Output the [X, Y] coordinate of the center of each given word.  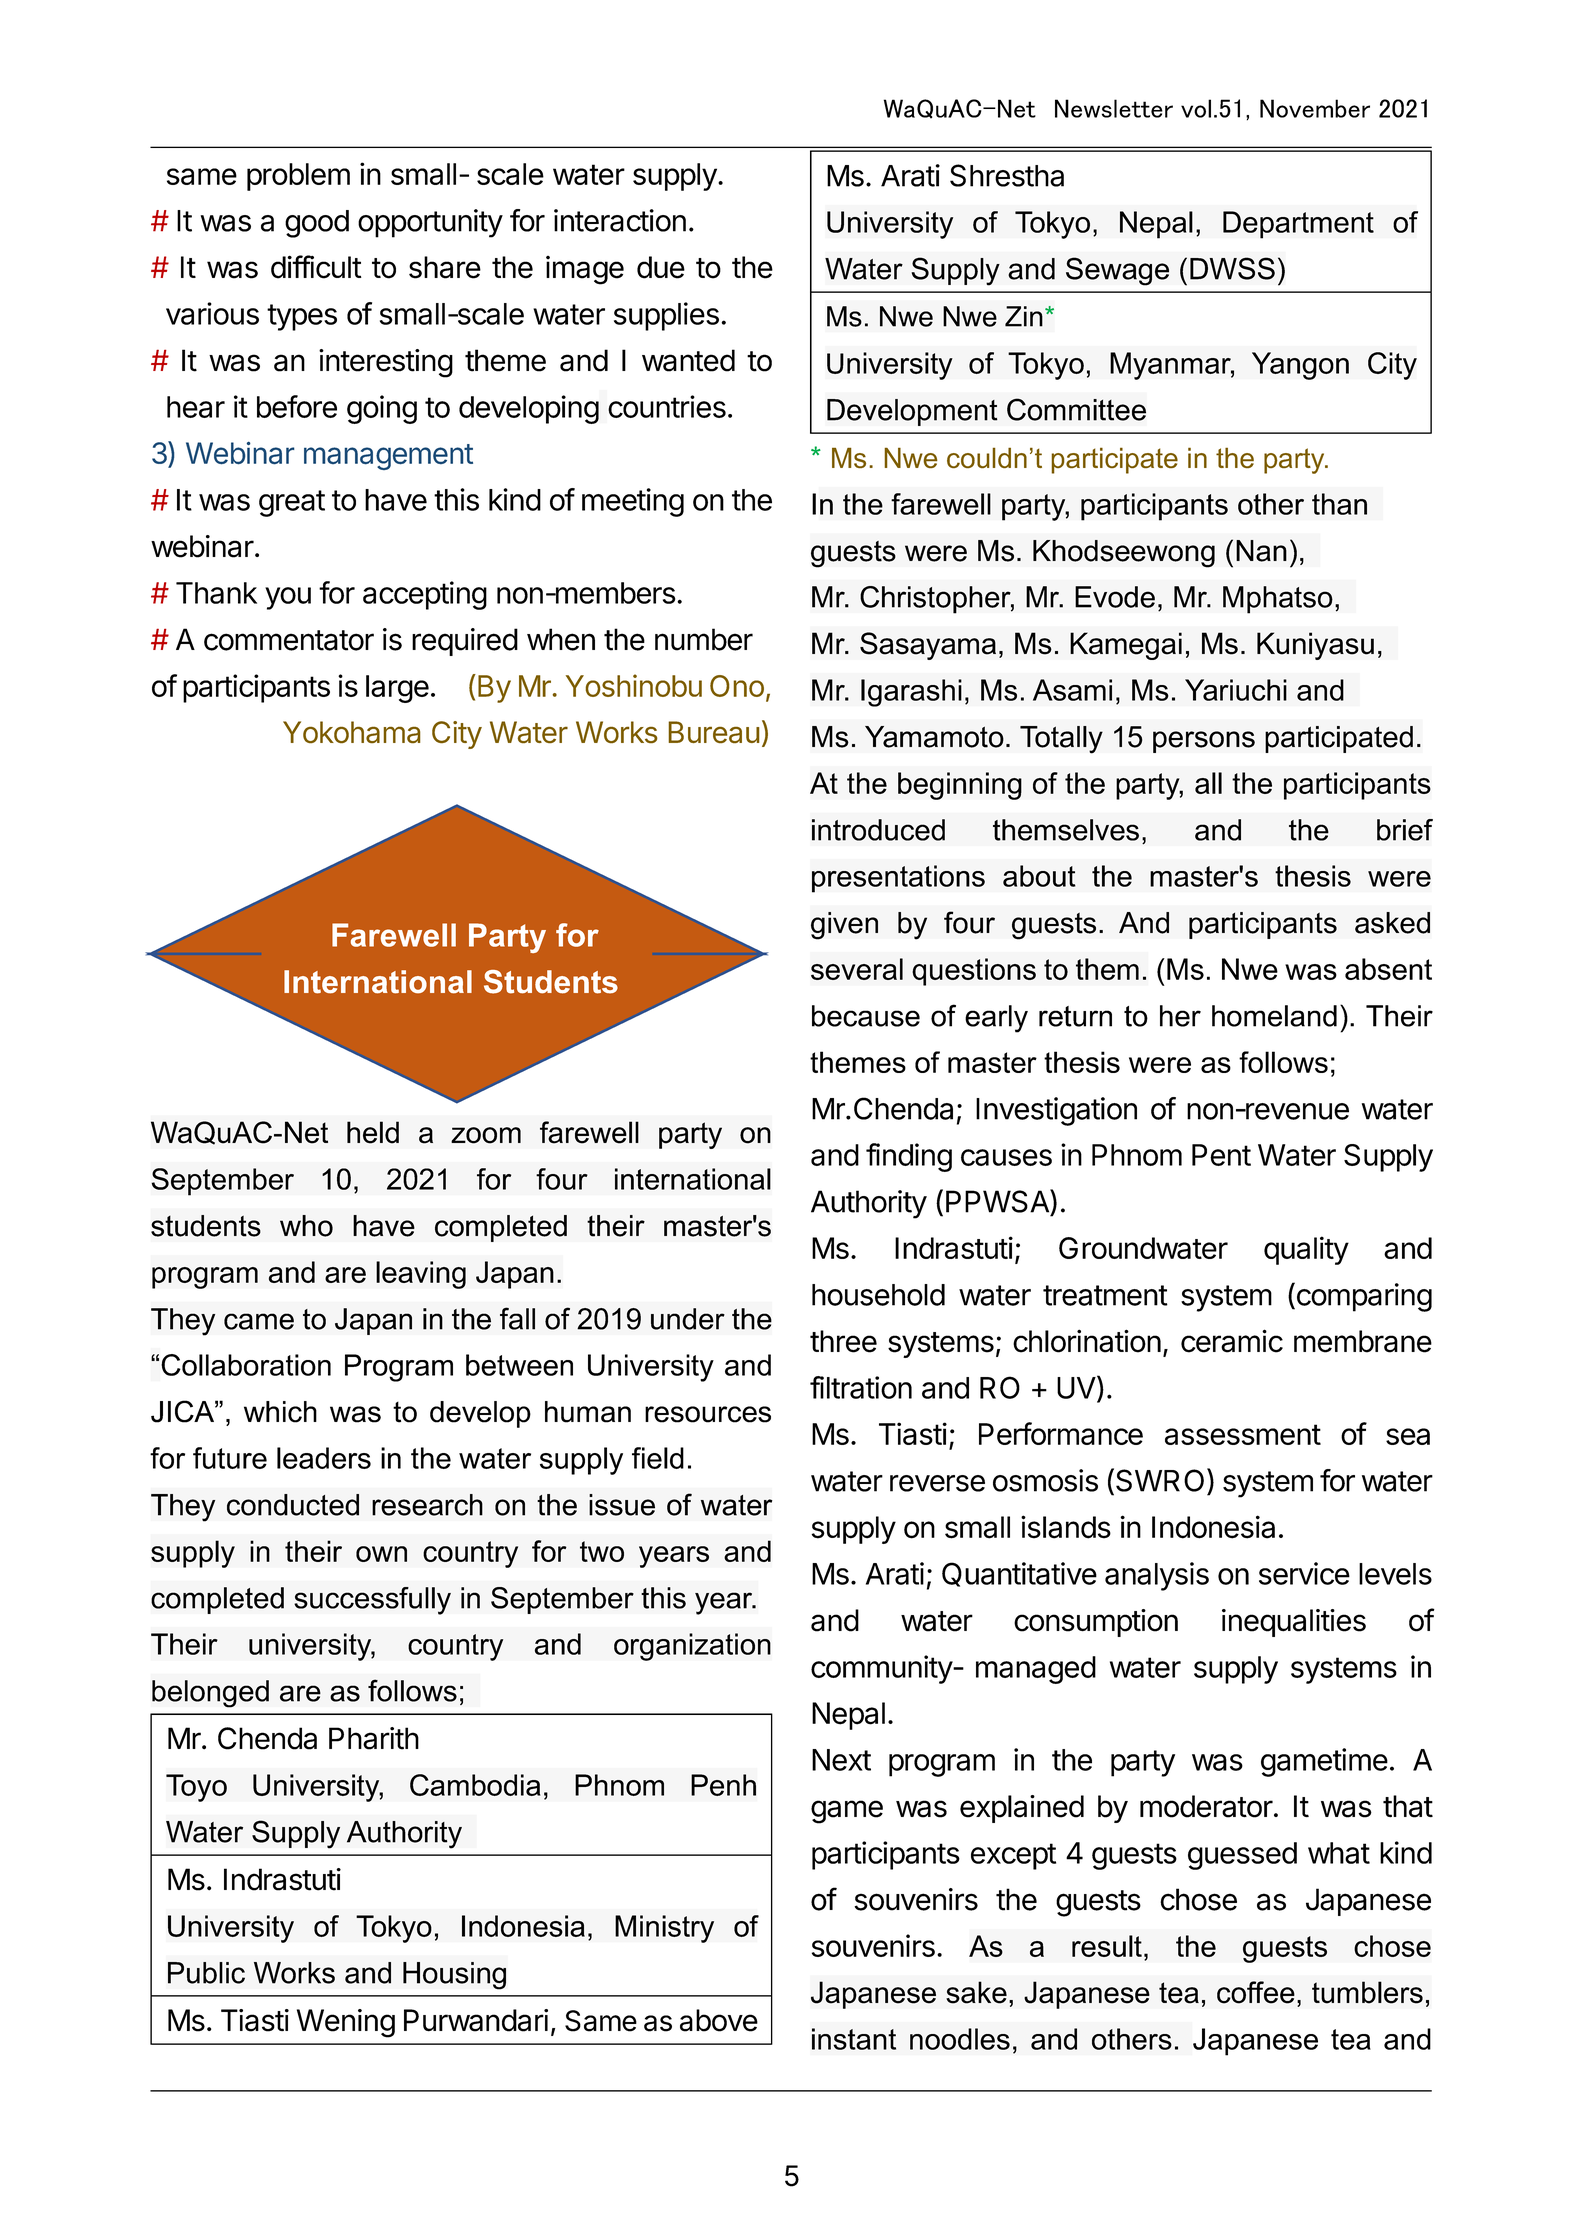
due [661, 267]
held [373, 1132]
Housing [454, 1976]
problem [298, 177]
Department [1298, 225]
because [866, 1016]
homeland [1274, 1016]
